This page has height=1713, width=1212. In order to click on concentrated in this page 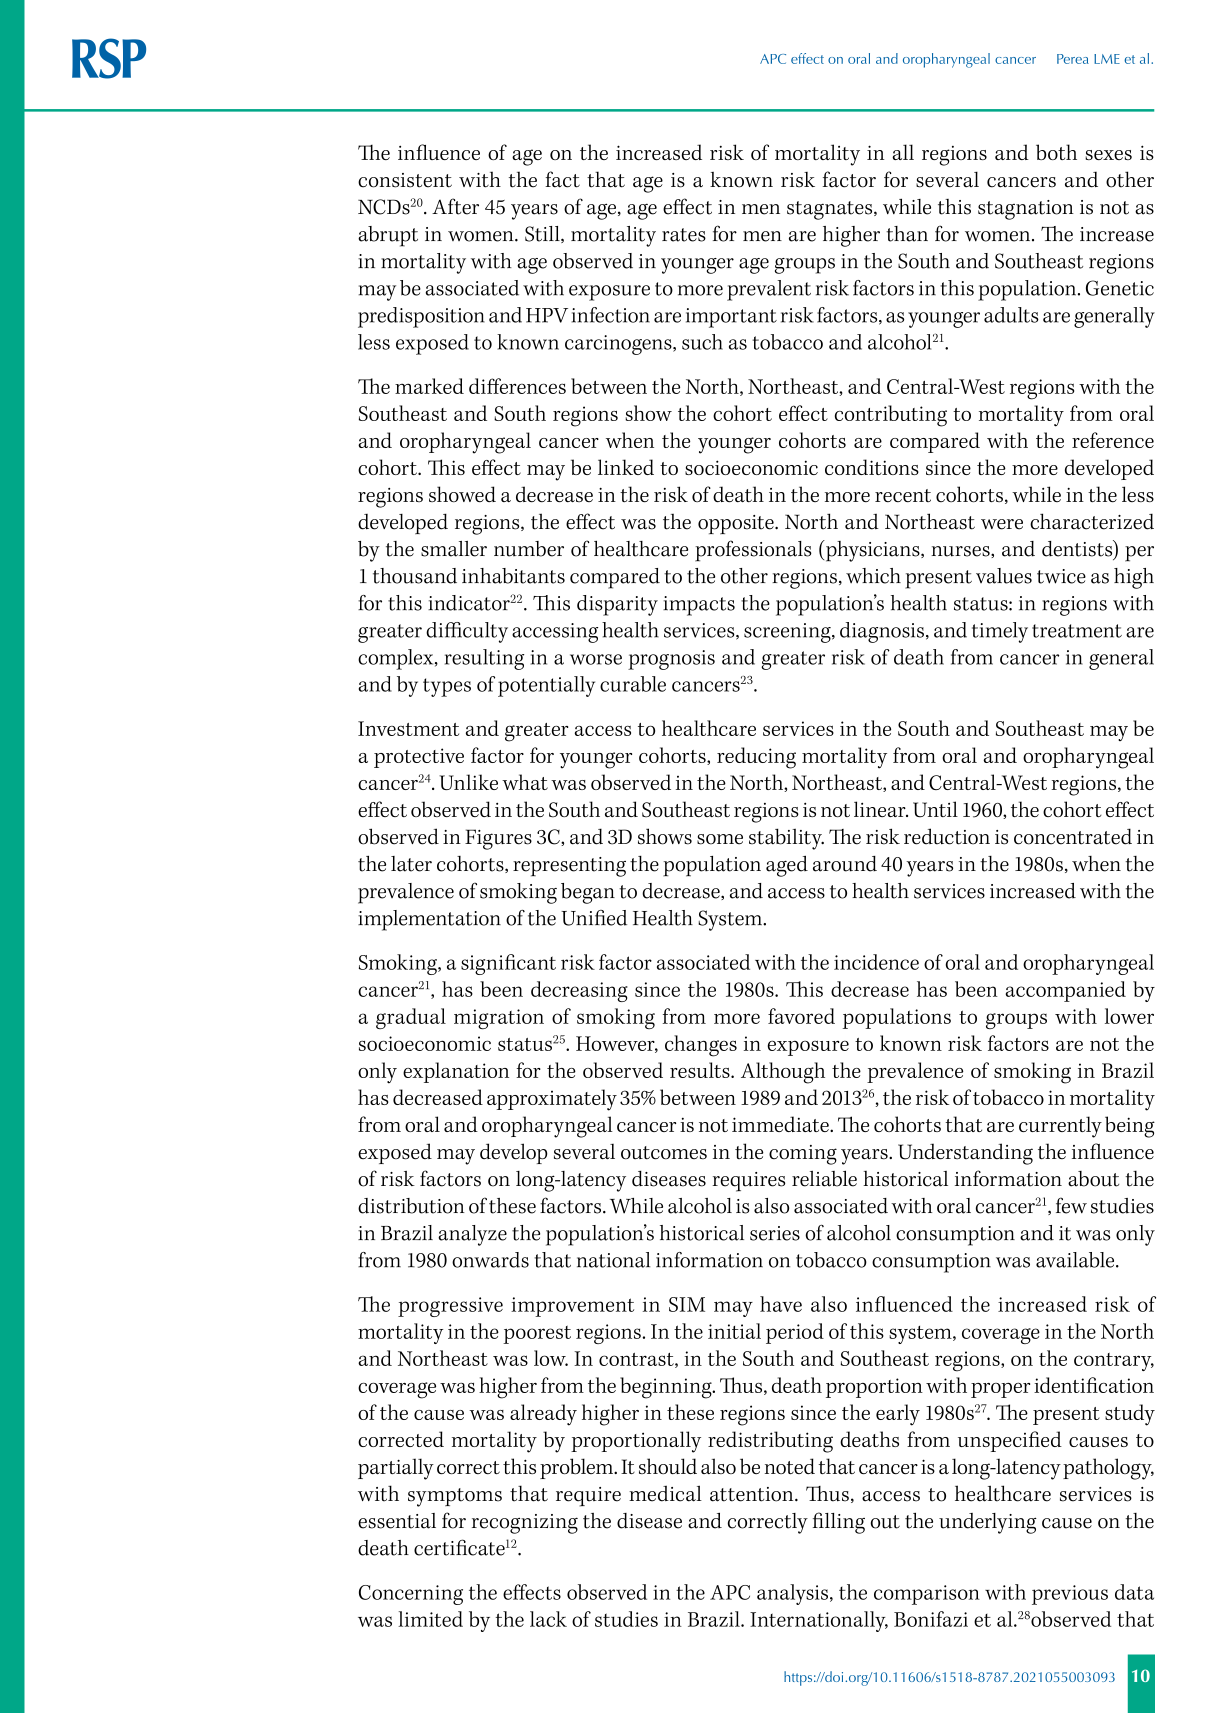, I will do `click(1073, 836)`.
